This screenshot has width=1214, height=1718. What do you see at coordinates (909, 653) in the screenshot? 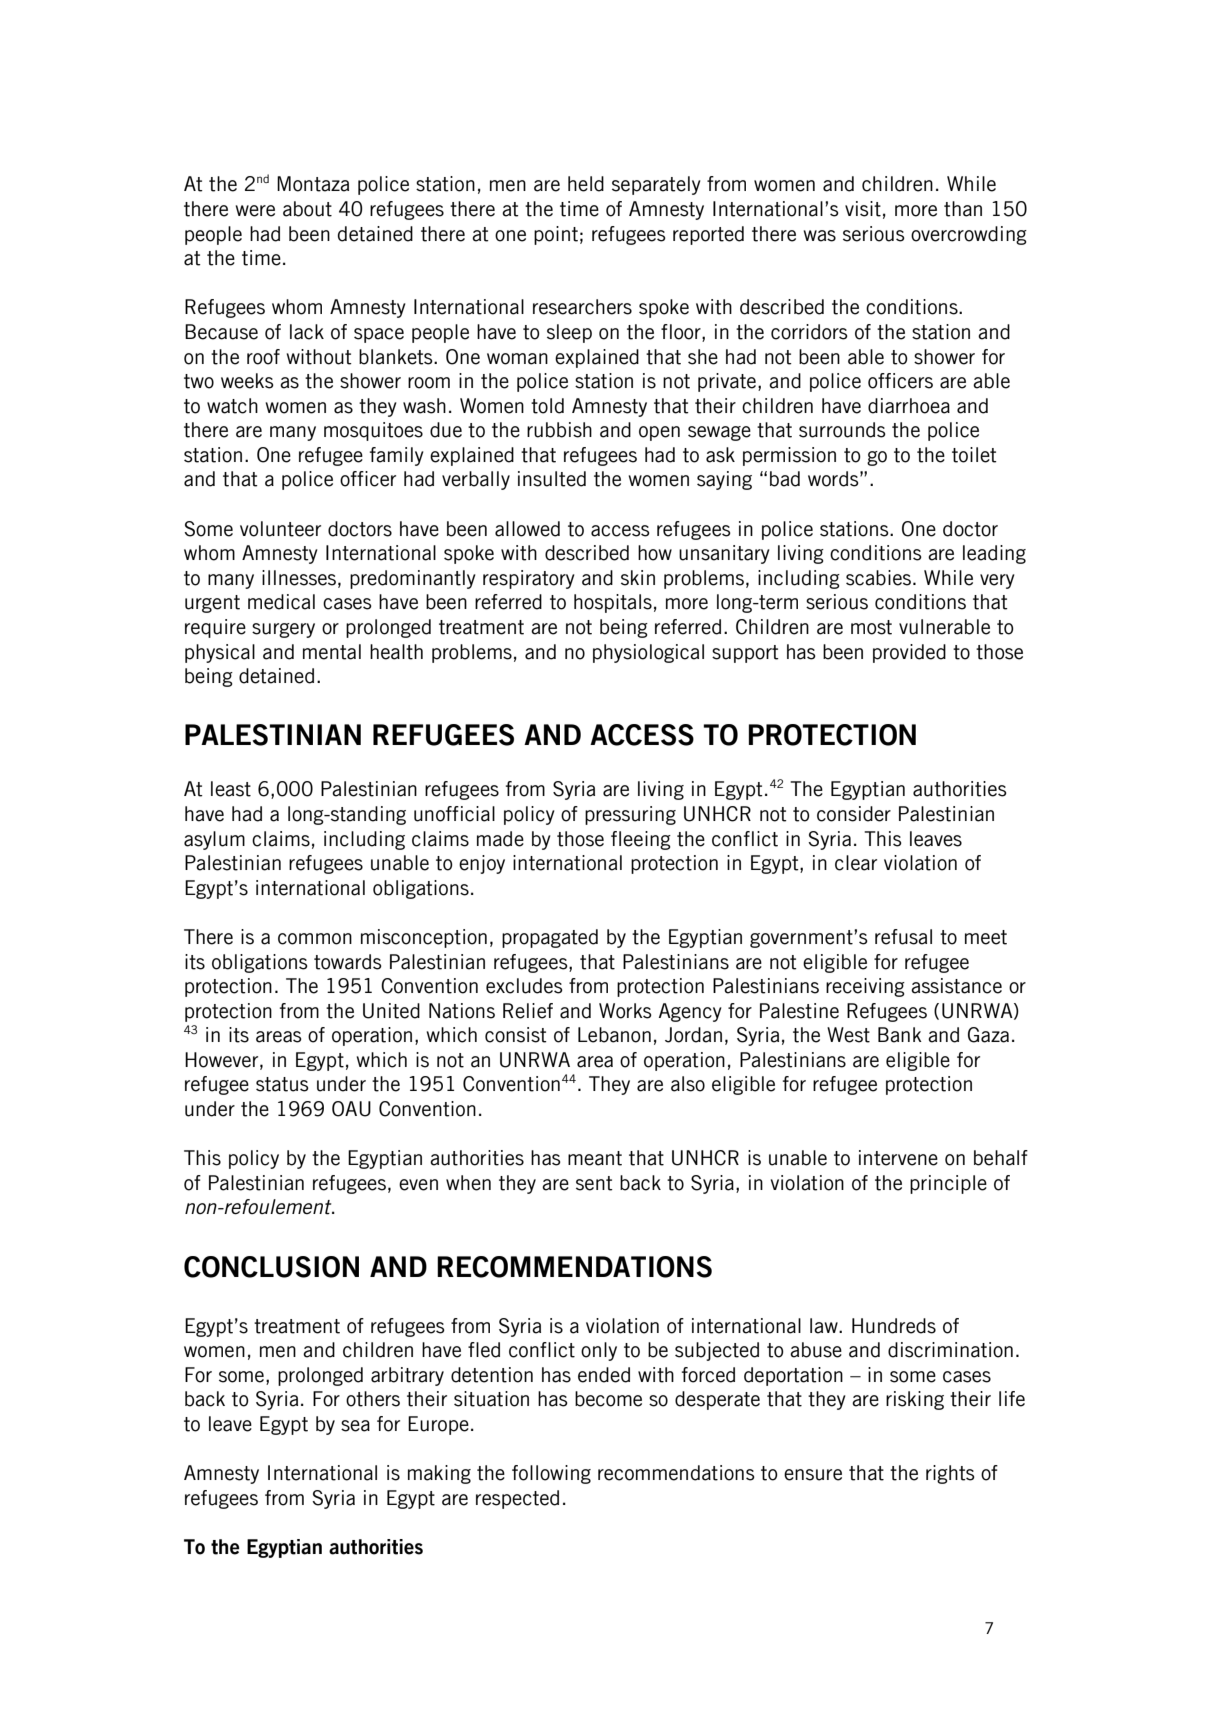
I see `provided` at bounding box center [909, 653].
